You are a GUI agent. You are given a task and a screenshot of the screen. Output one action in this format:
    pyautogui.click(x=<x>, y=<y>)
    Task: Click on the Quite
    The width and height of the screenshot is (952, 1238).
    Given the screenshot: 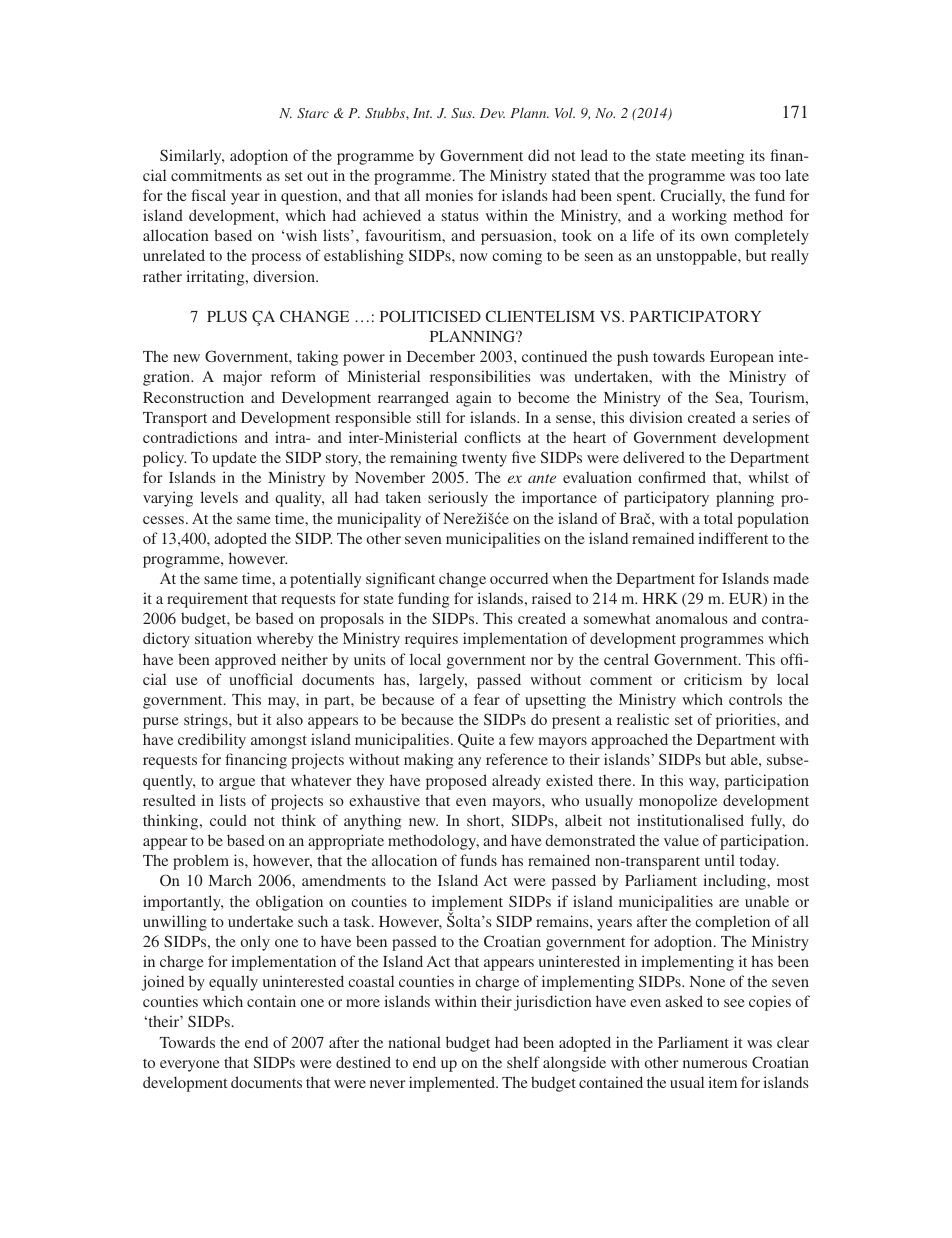 What is the action you would take?
    pyautogui.click(x=476, y=740)
